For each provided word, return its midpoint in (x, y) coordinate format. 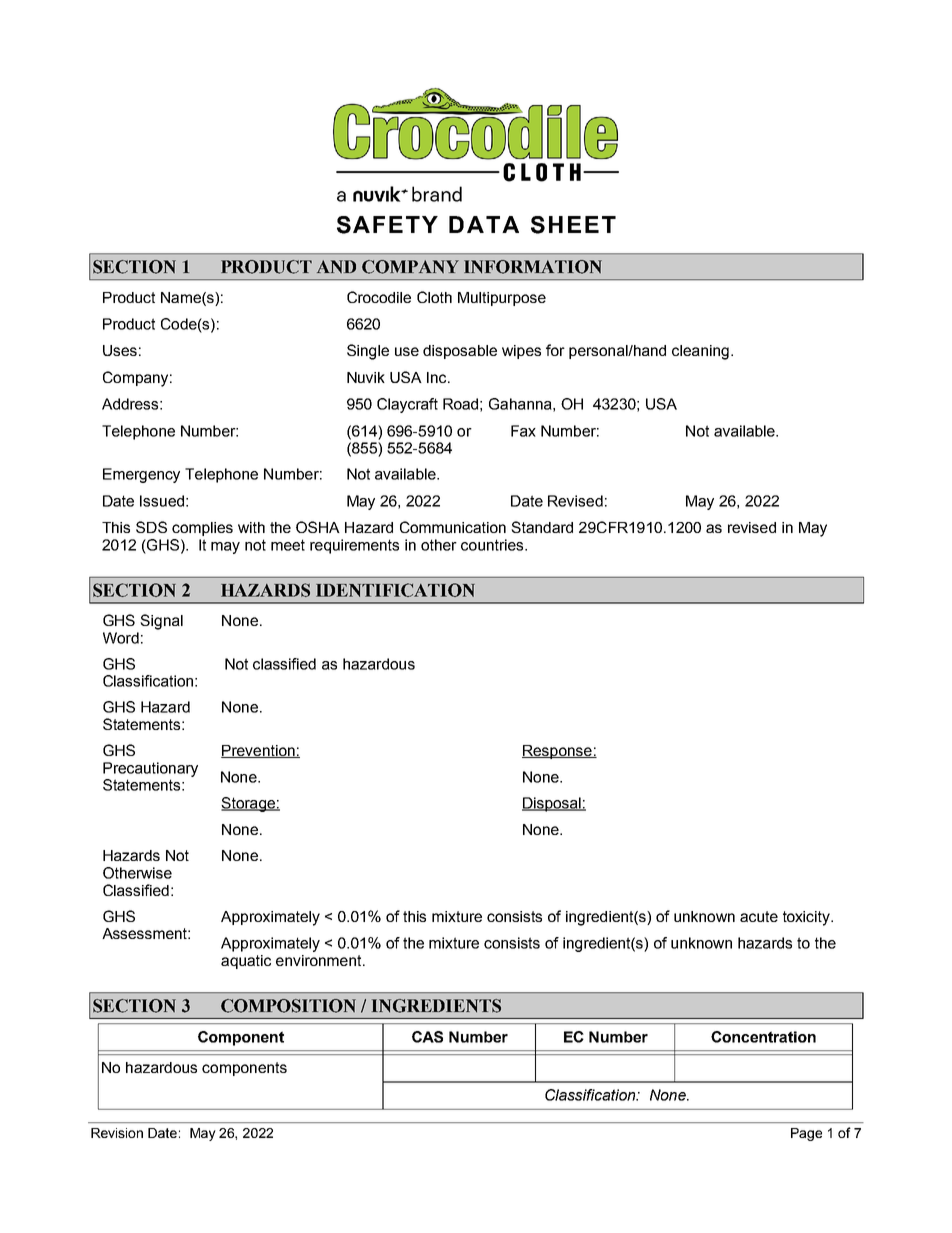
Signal (161, 622)
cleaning (700, 352)
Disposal (552, 804)
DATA (484, 224)
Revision (117, 1133)
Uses (120, 350)
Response (558, 752)
